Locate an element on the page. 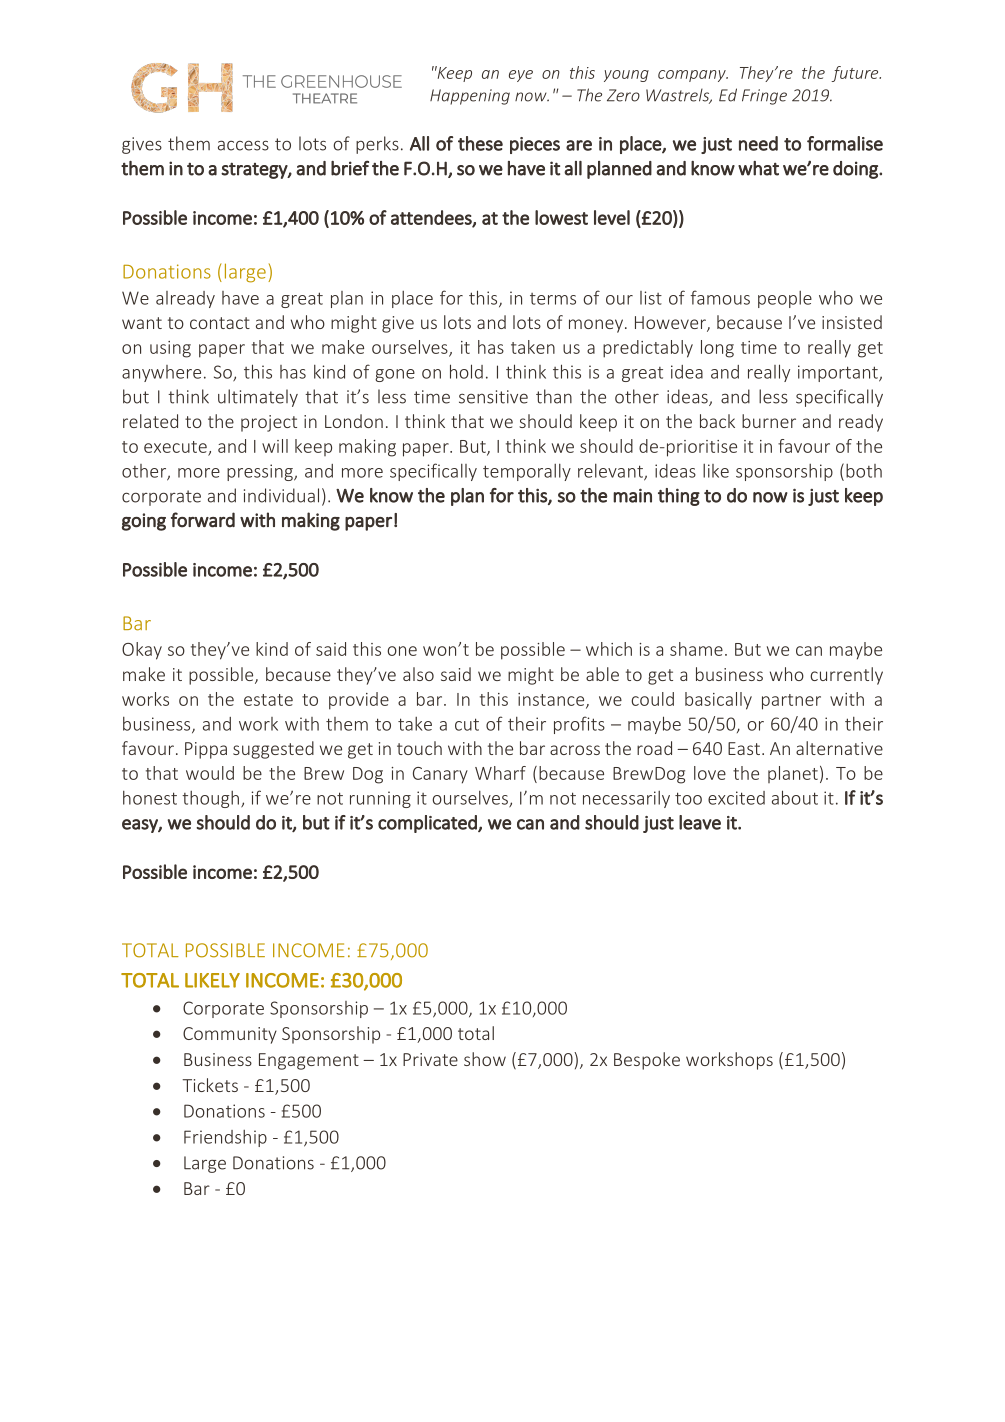 The image size is (1005, 1422). long is located at coordinates (717, 349).
